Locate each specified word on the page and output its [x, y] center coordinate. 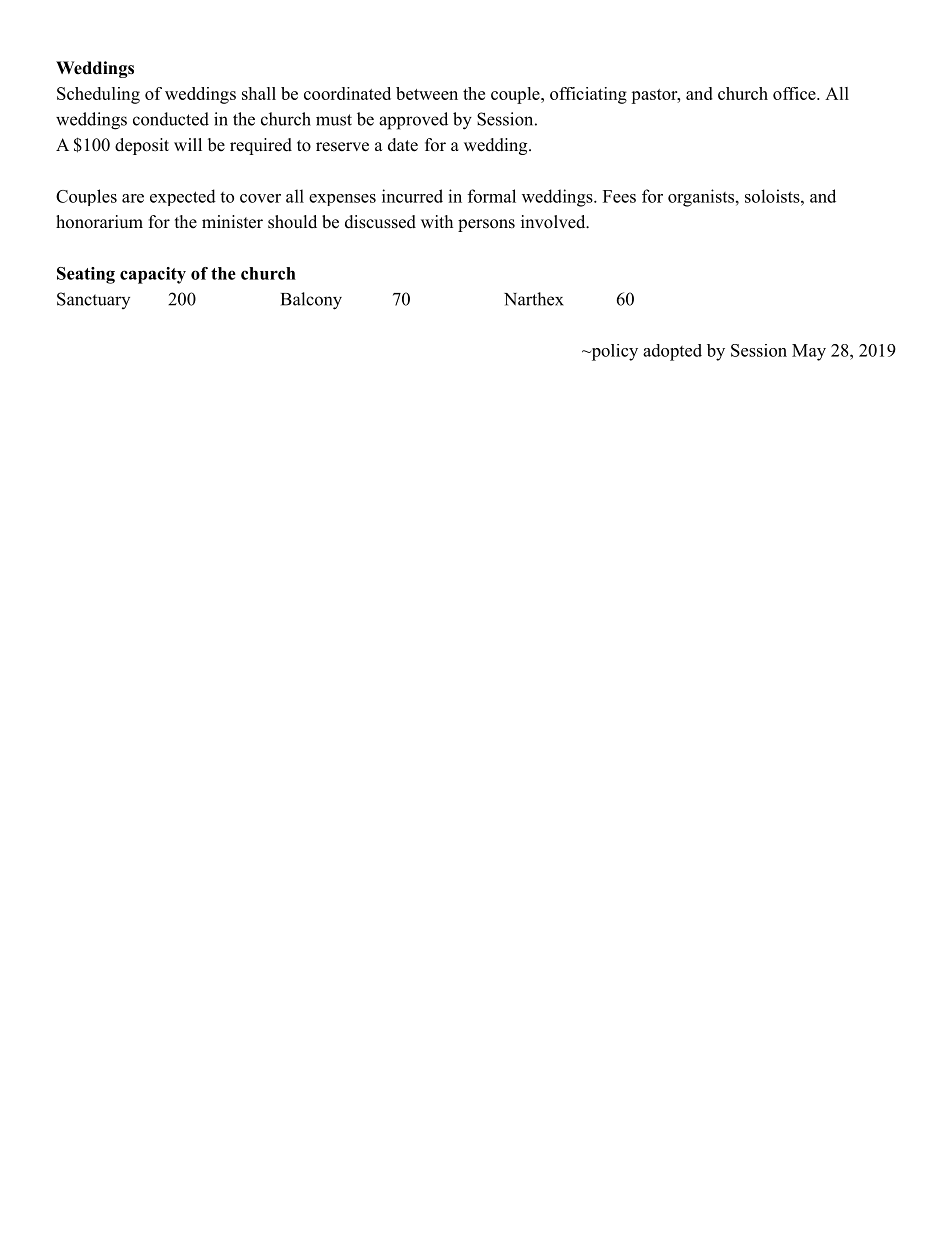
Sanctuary [93, 300]
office [795, 93]
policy [613, 352]
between [427, 93]
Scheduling [98, 95]
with [437, 221]
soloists [773, 196]
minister [232, 222]
